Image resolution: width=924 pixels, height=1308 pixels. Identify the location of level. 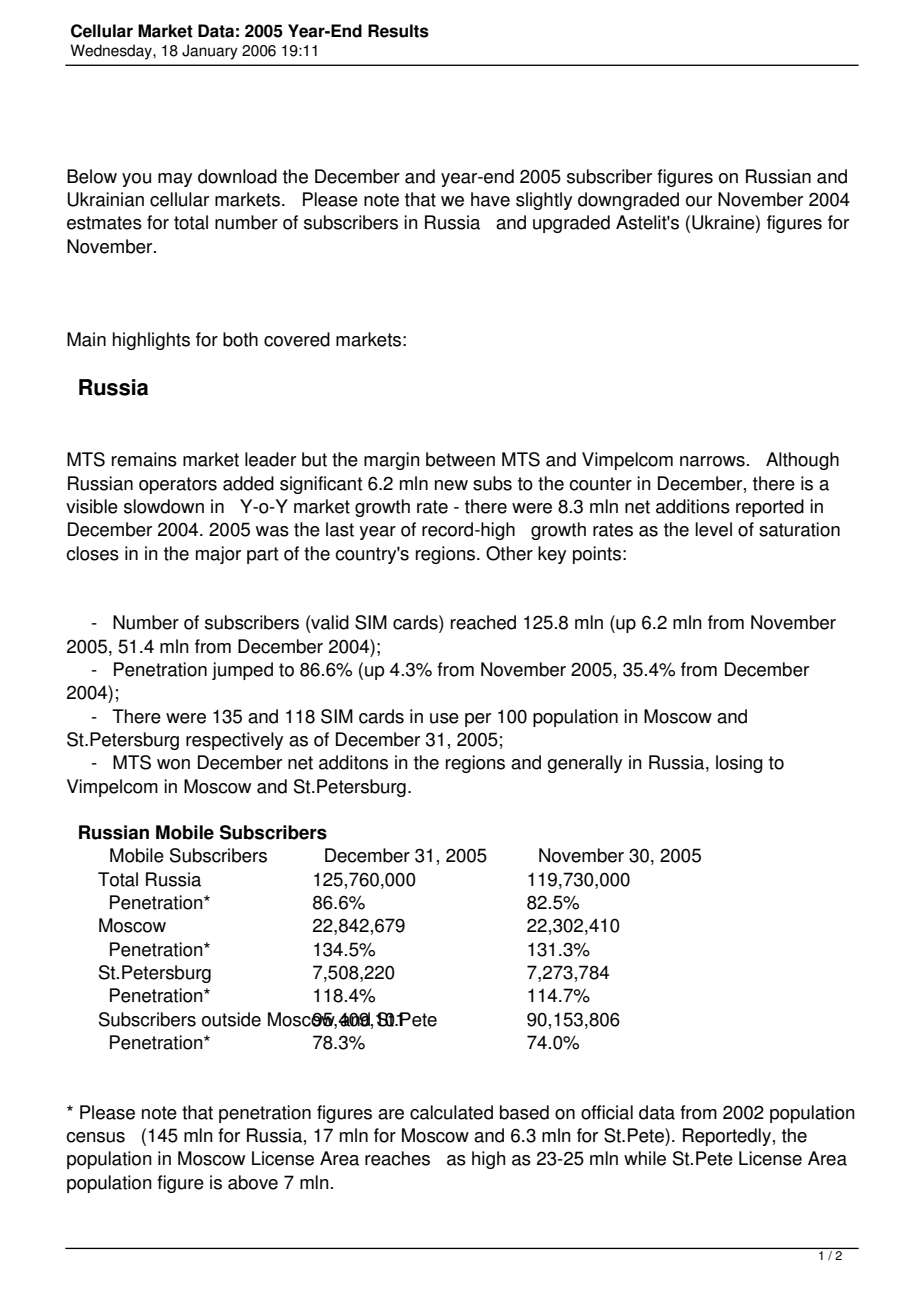
(713, 529).
